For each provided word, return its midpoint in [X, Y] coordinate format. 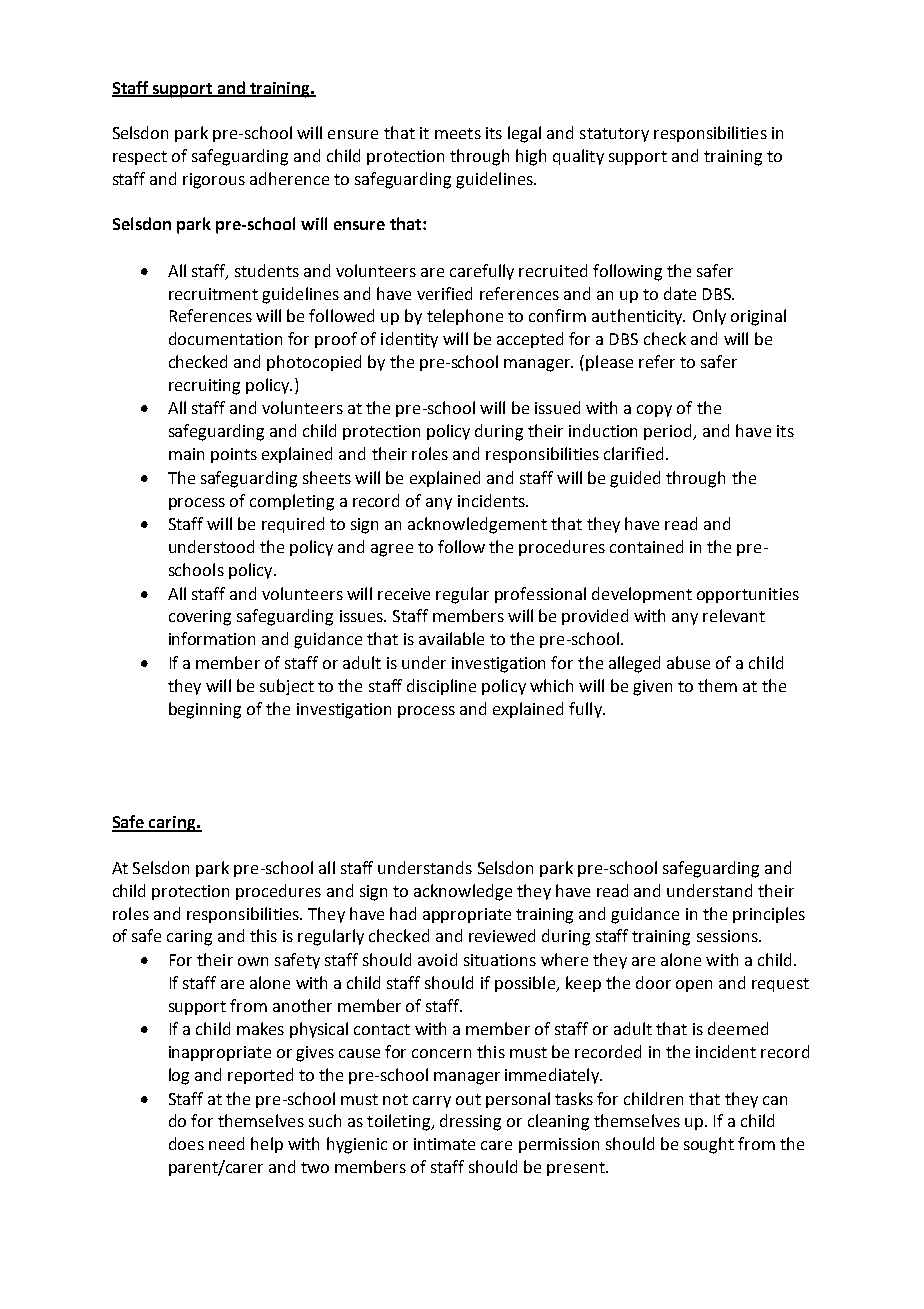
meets [458, 133]
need [226, 1143]
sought [709, 1145]
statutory [614, 135]
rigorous [214, 181]
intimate [444, 1144]
